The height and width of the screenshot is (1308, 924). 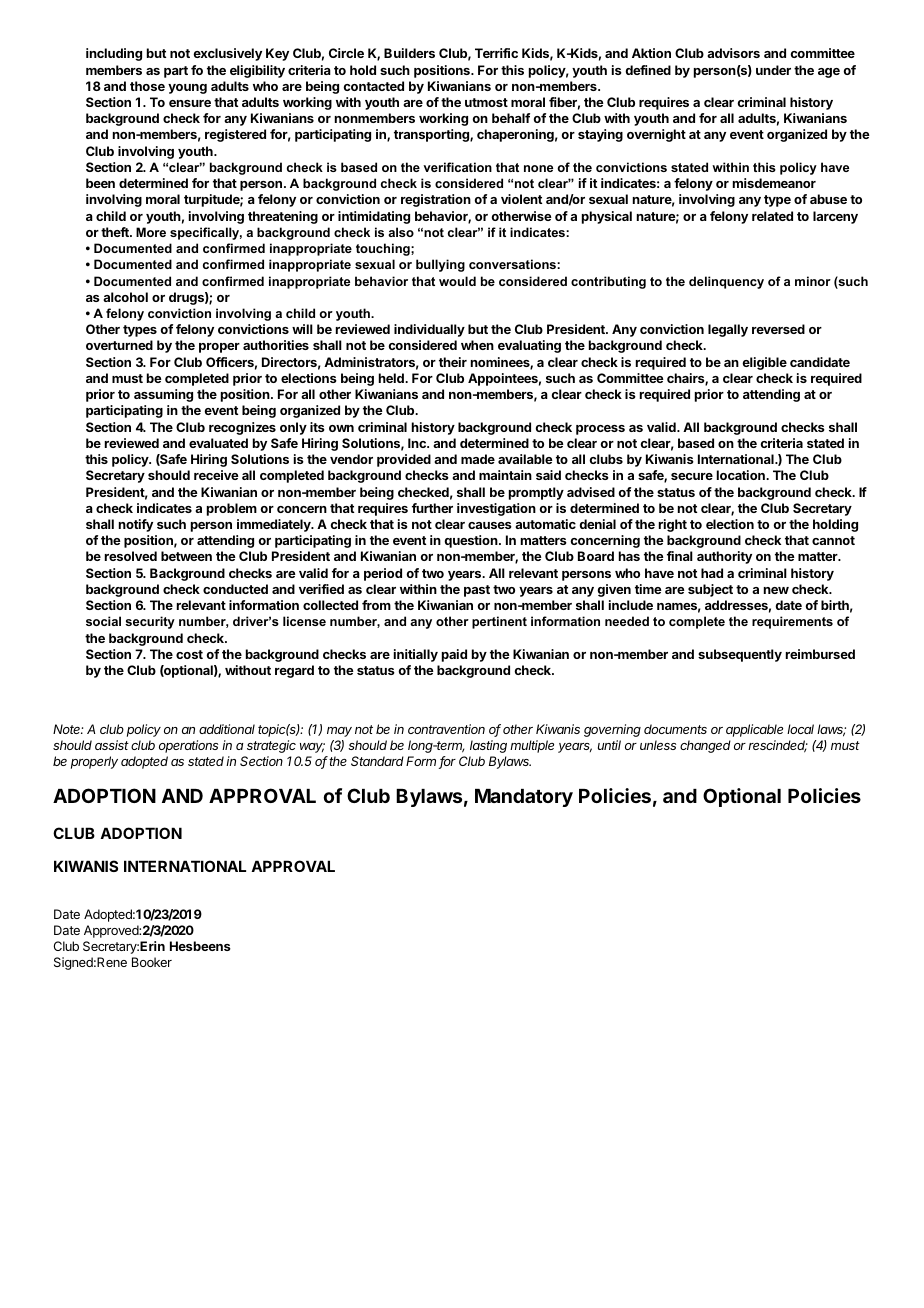 I want to click on eligible, so click(x=764, y=363).
